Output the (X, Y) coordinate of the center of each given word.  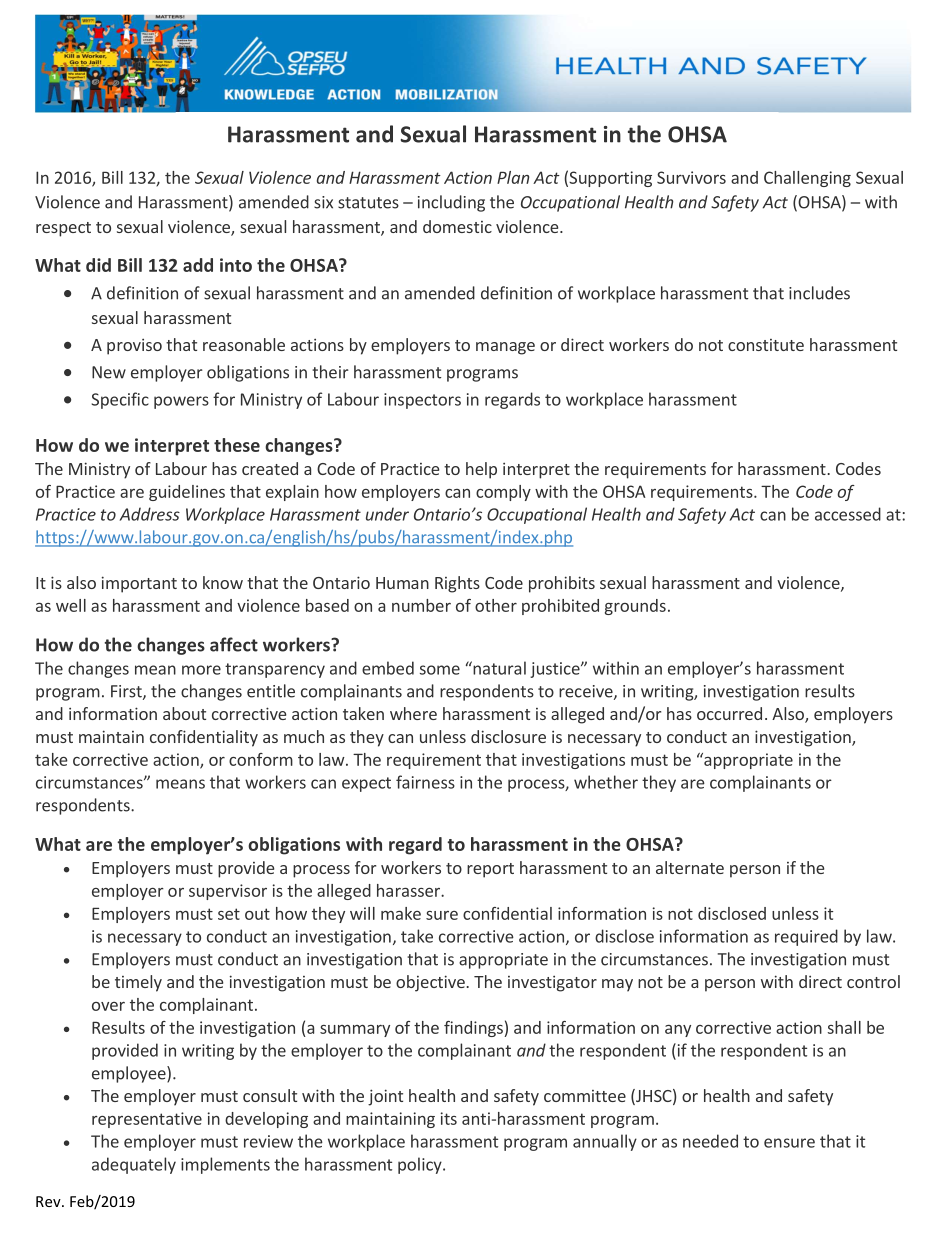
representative (147, 1120)
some (440, 670)
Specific (120, 400)
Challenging (807, 179)
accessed (848, 514)
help (481, 470)
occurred (729, 713)
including (451, 203)
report (490, 870)
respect (63, 229)
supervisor (228, 892)
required (806, 937)
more (201, 670)
